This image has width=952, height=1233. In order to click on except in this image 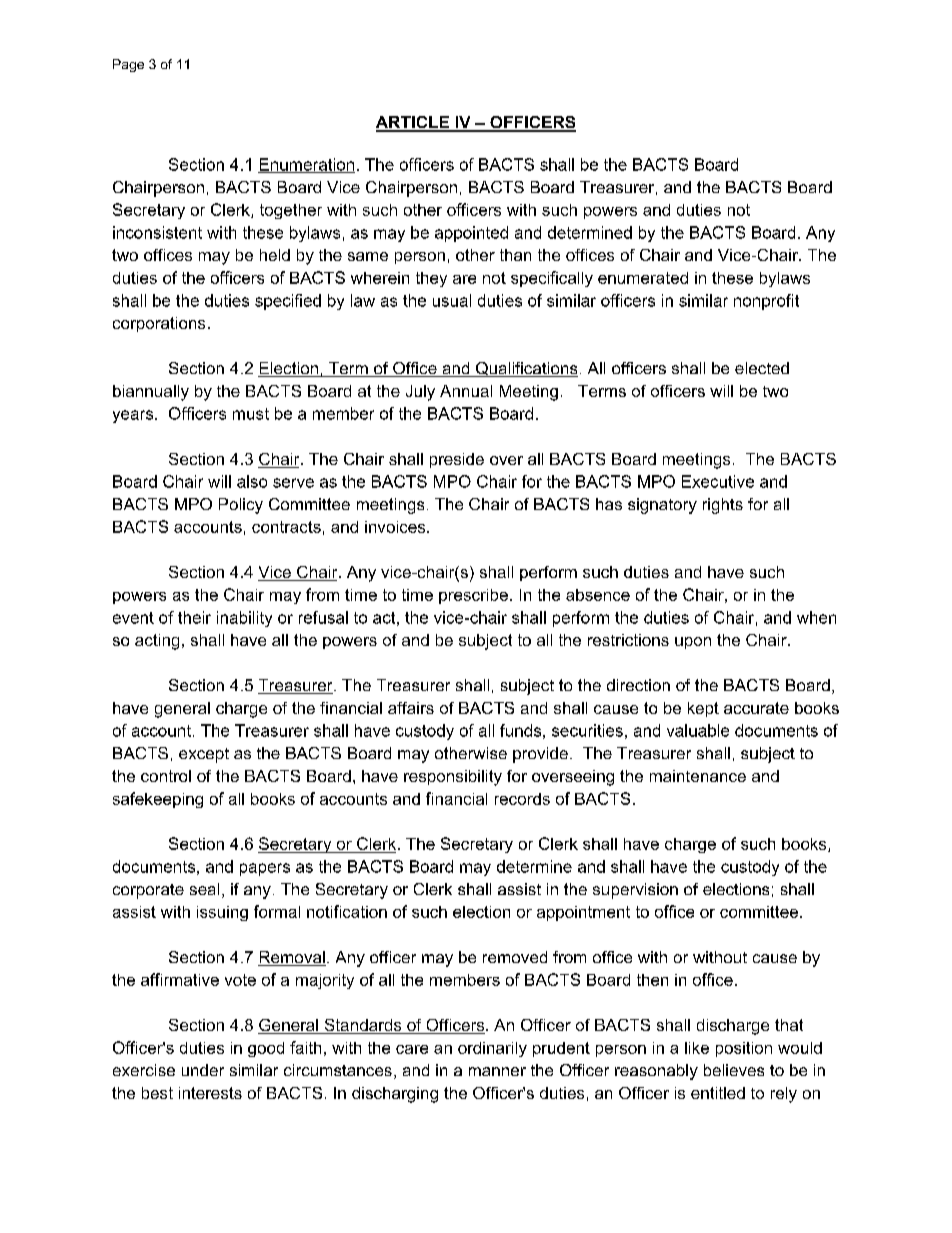, I will do `click(204, 755)`.
